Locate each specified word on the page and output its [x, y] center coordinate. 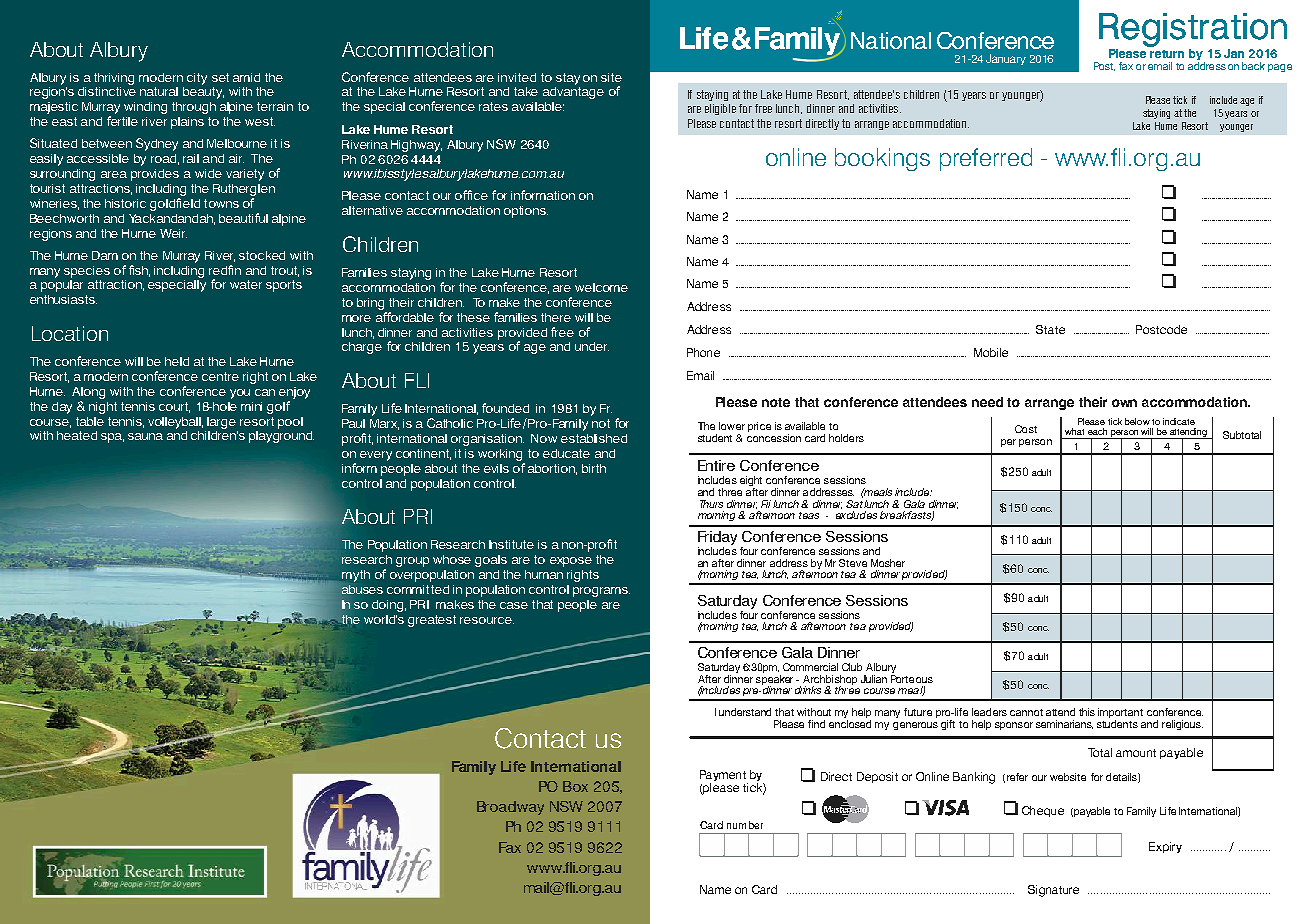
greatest [432, 621]
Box [575, 786]
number [745, 825]
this [1087, 712]
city [197, 79]
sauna [145, 436]
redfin [225, 270]
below [1137, 421]
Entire [716, 465]
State [1050, 329]
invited [517, 77]
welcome [601, 287]
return [1167, 54]
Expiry [1165, 847]
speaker [774, 679]
